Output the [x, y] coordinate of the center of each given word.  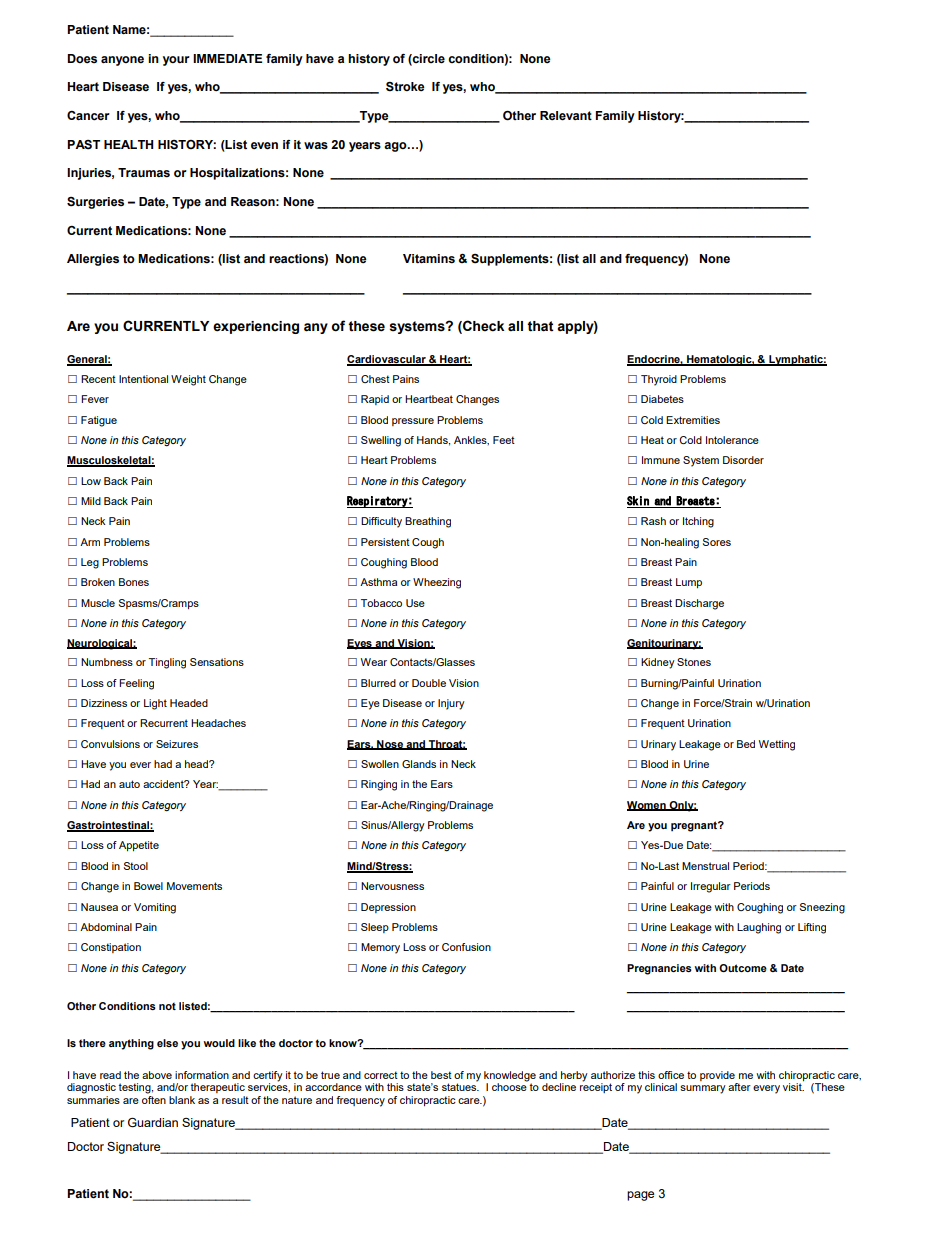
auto [129, 784]
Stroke [405, 87]
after [739, 1087]
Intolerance [732, 440]
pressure [413, 422]
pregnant [695, 826]
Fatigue [99, 421]
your [176, 61]
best [441, 1075]
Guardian [153, 1123]
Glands [419, 764]
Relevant [566, 116]
